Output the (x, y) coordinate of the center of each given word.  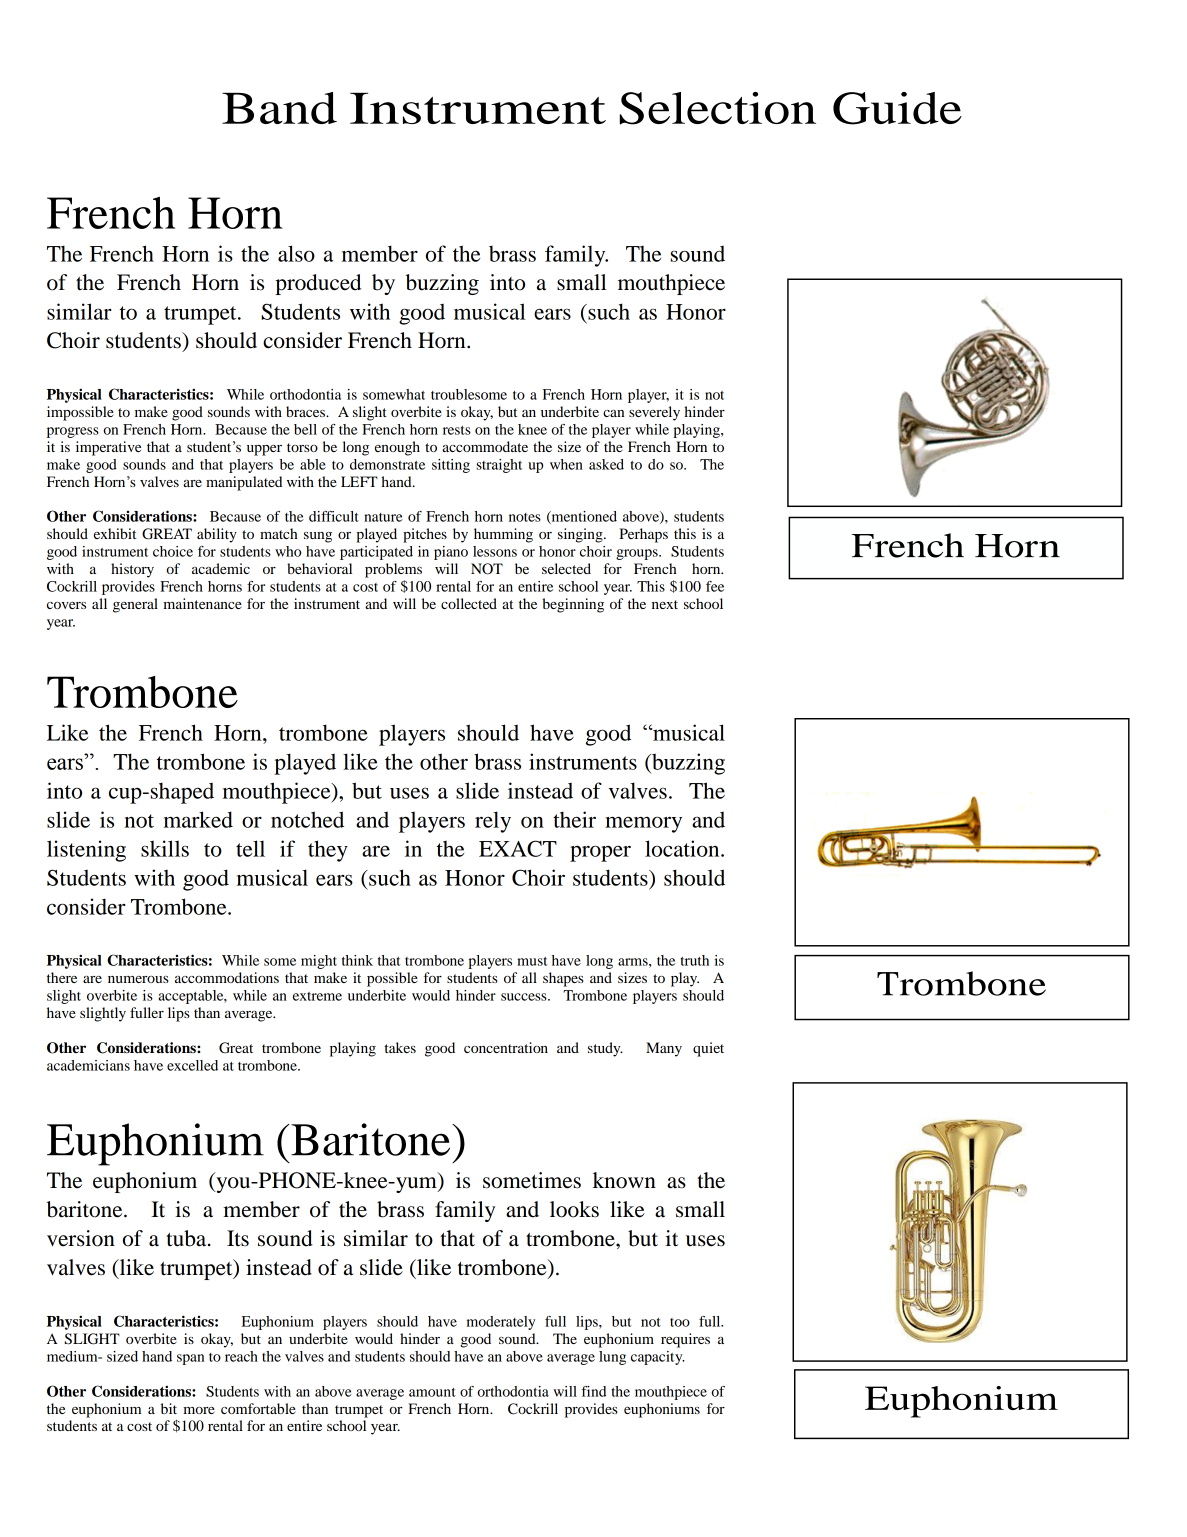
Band (279, 108)
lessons (495, 551)
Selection (718, 108)
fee (715, 586)
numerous (138, 979)
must (532, 961)
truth (694, 960)
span (190, 1359)
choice (173, 551)
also (296, 253)
